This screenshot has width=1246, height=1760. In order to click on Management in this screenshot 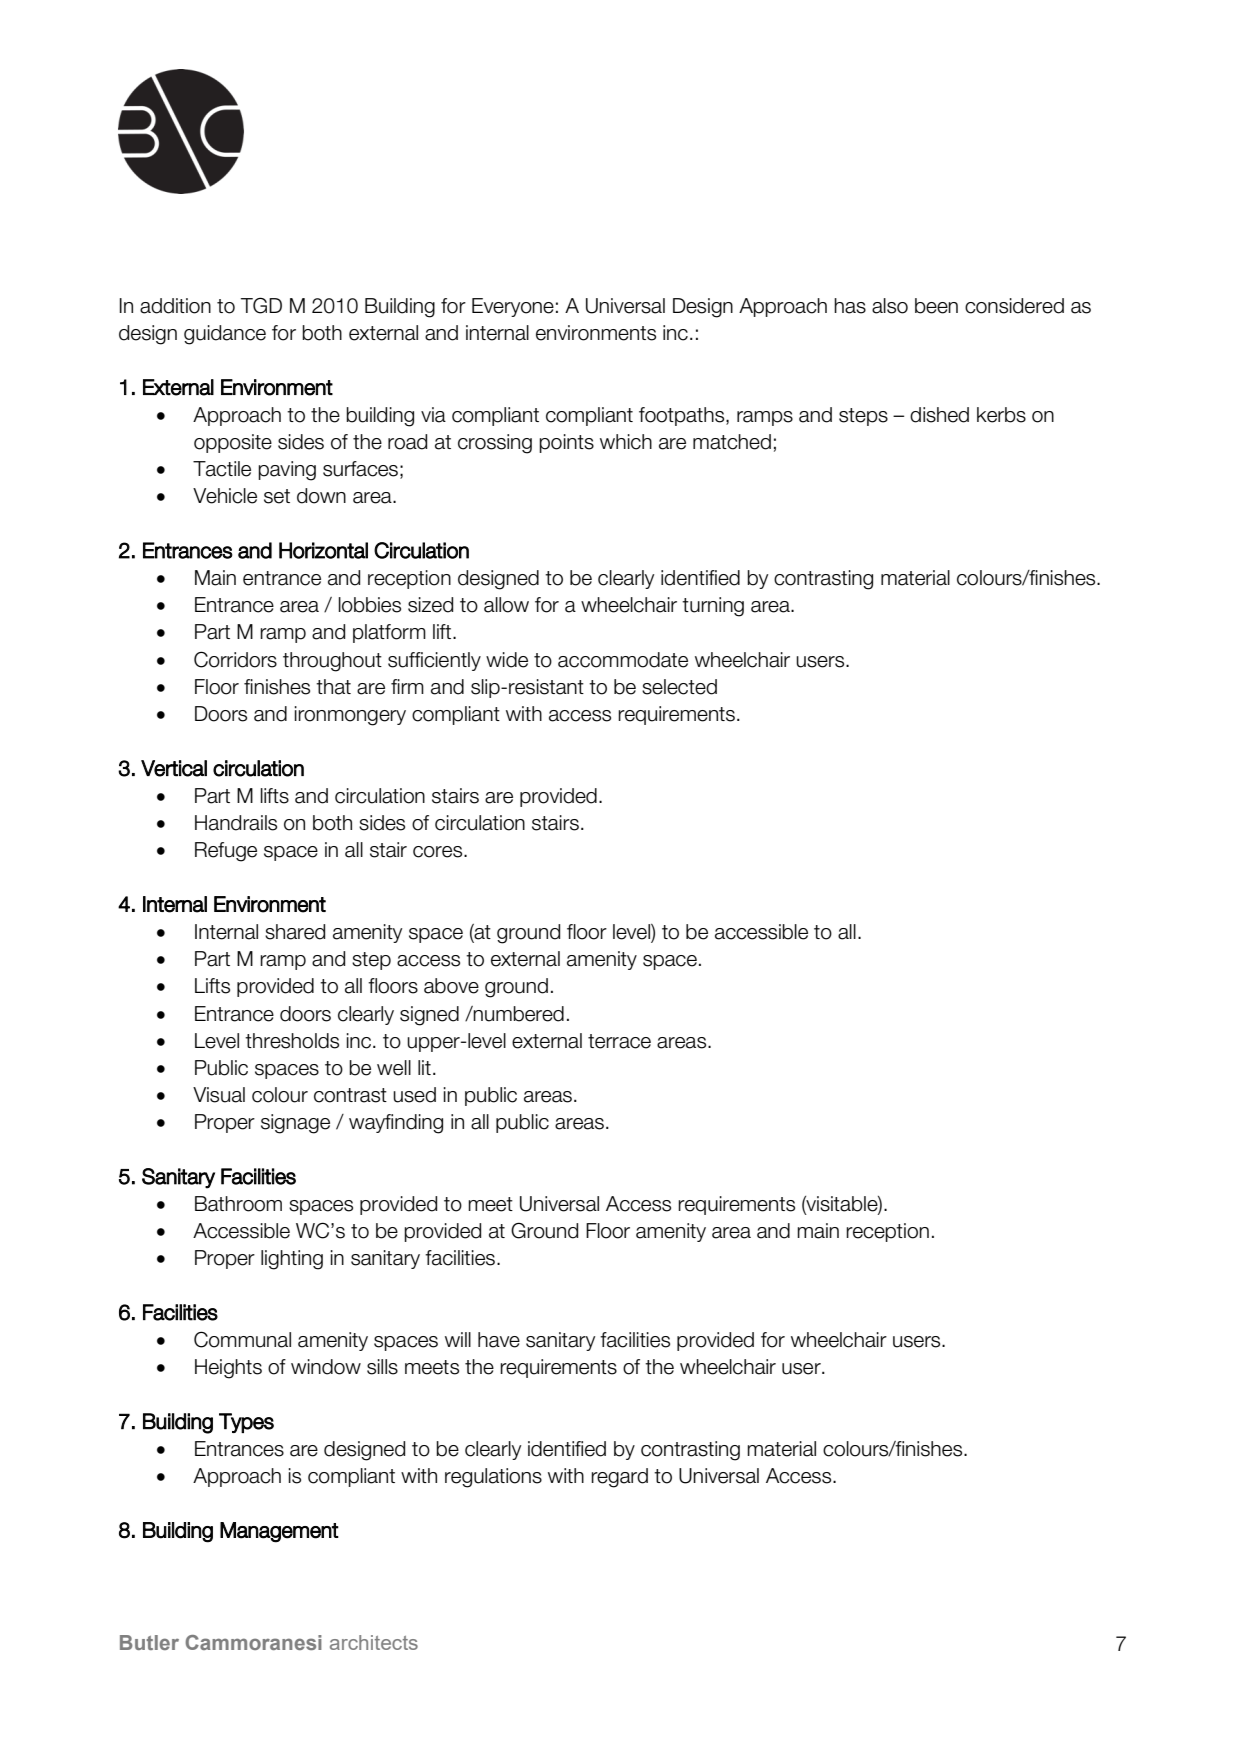, I will do `click(279, 1532)`.
